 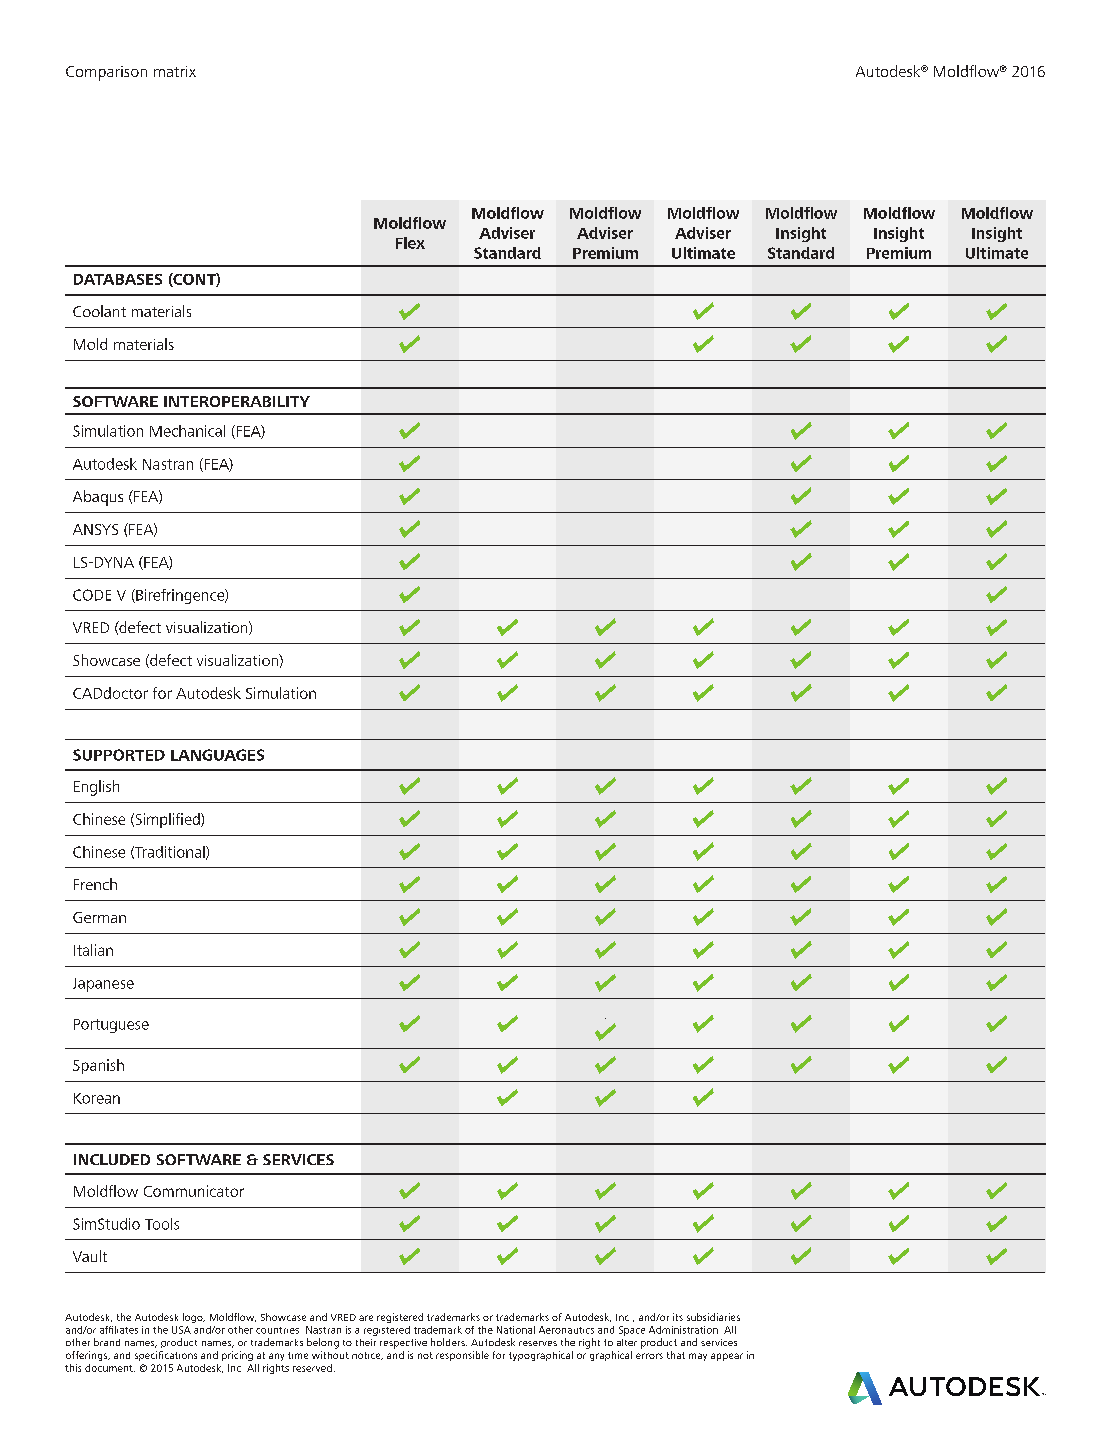 What do you see at coordinates (678, 1317) in the page?
I see `its` at bounding box center [678, 1317].
